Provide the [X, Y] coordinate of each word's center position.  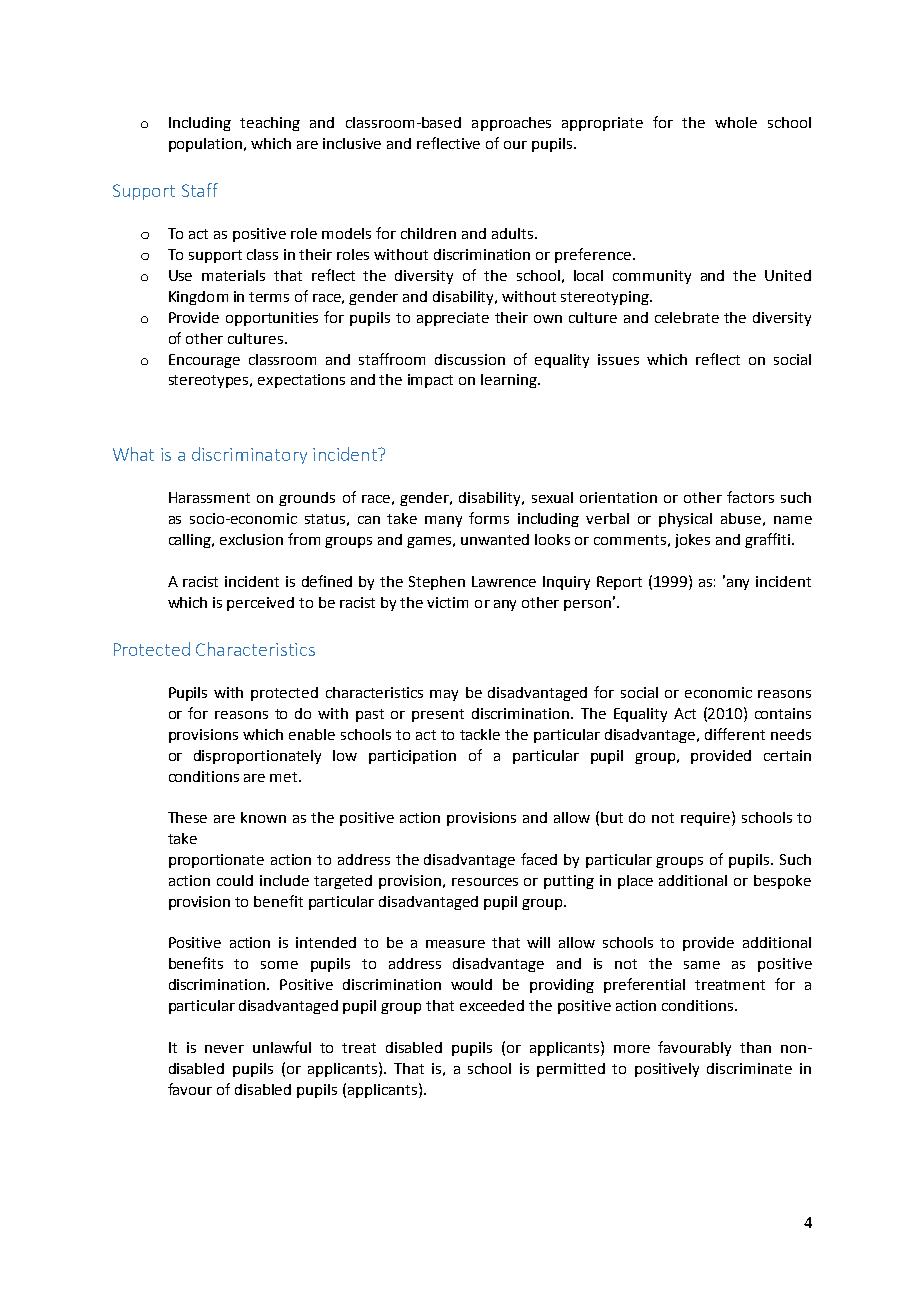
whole [736, 122]
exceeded [492, 1005]
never [224, 1049]
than [755, 1047]
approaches [511, 124]
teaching [270, 124]
